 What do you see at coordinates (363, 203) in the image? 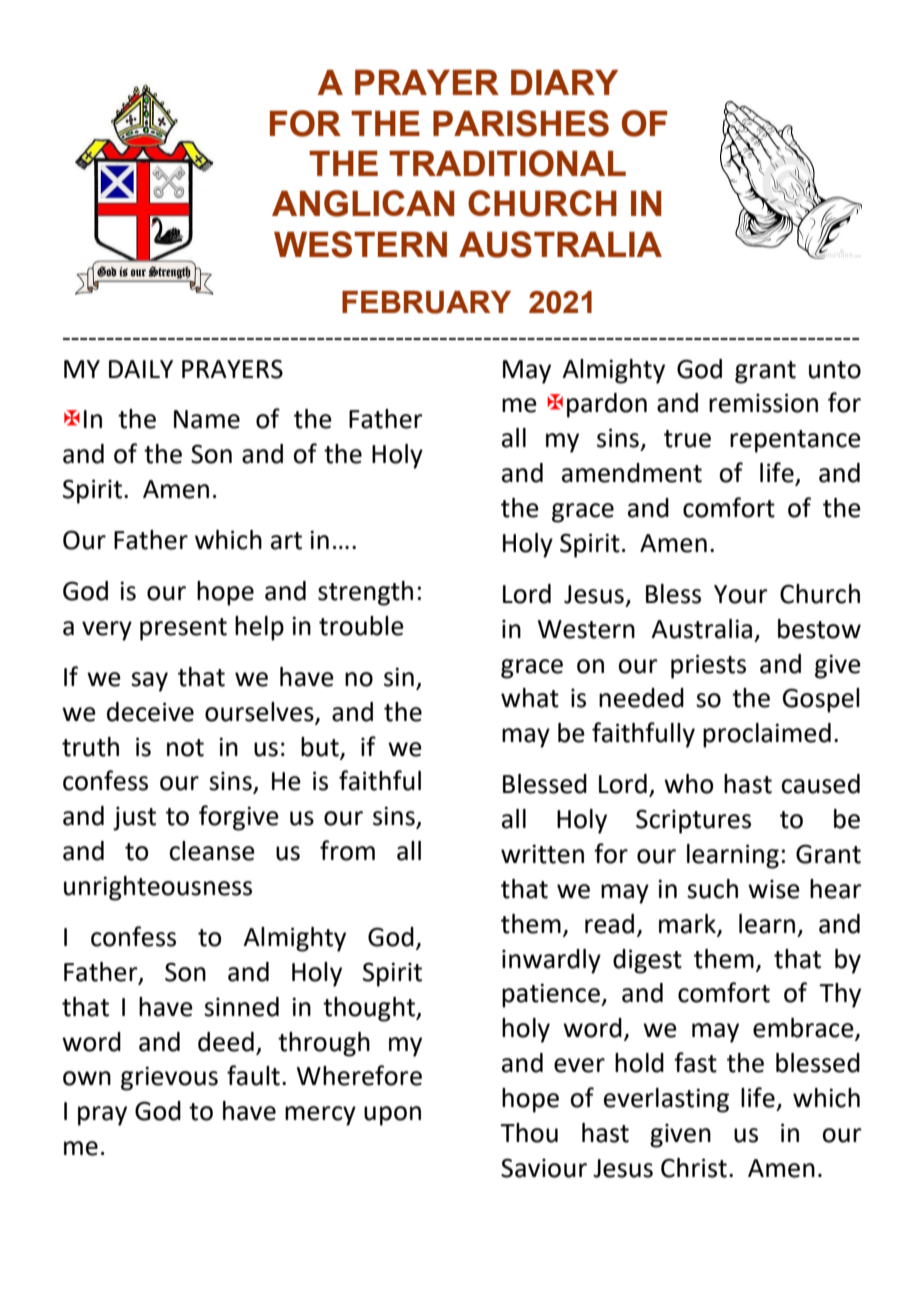
I see `ANGLICAN` at bounding box center [363, 203].
